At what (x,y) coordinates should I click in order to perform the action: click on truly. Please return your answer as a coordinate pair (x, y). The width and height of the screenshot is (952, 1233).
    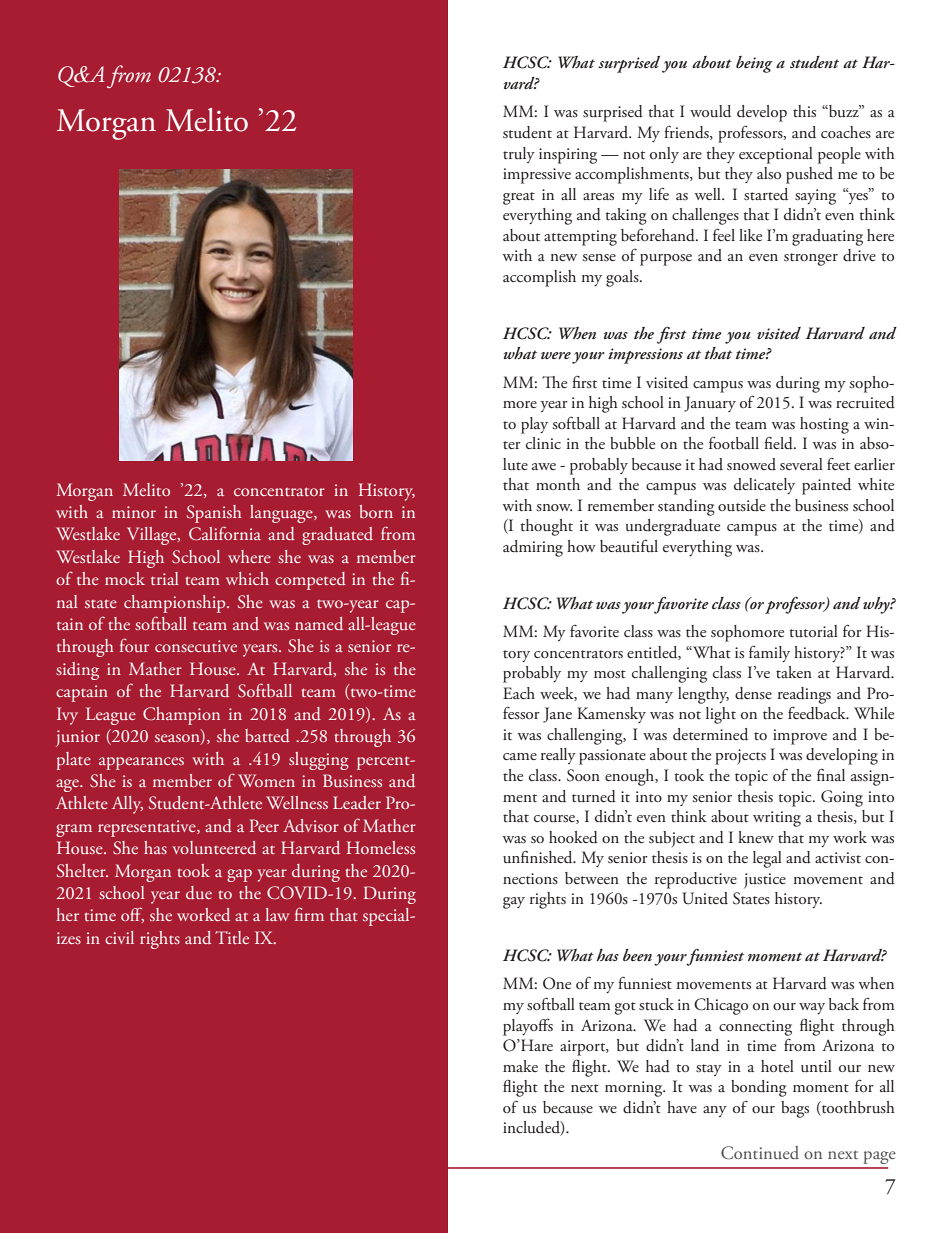
    Looking at the image, I should click on (519, 155).
